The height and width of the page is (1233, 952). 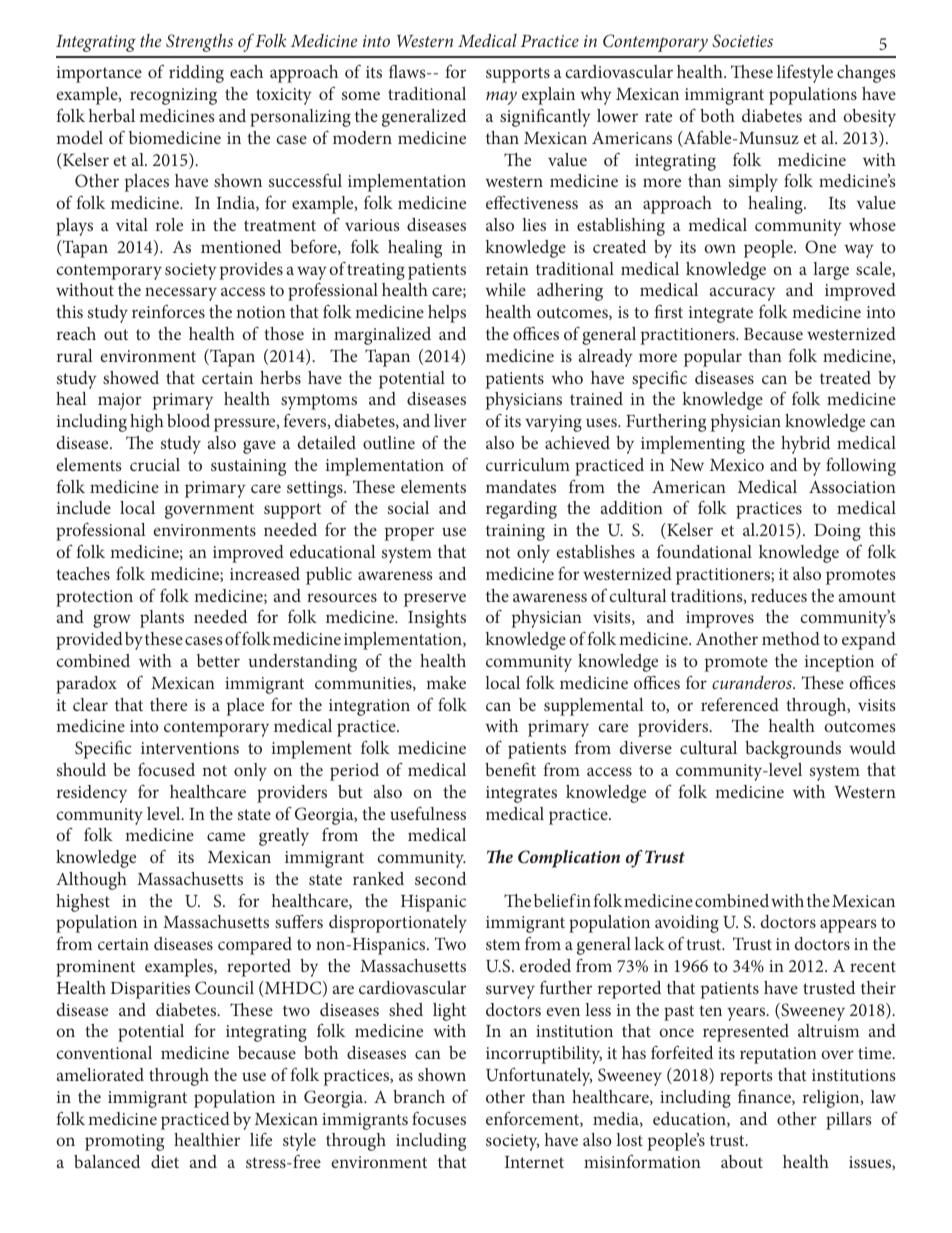 I want to click on reduces, so click(x=779, y=595).
